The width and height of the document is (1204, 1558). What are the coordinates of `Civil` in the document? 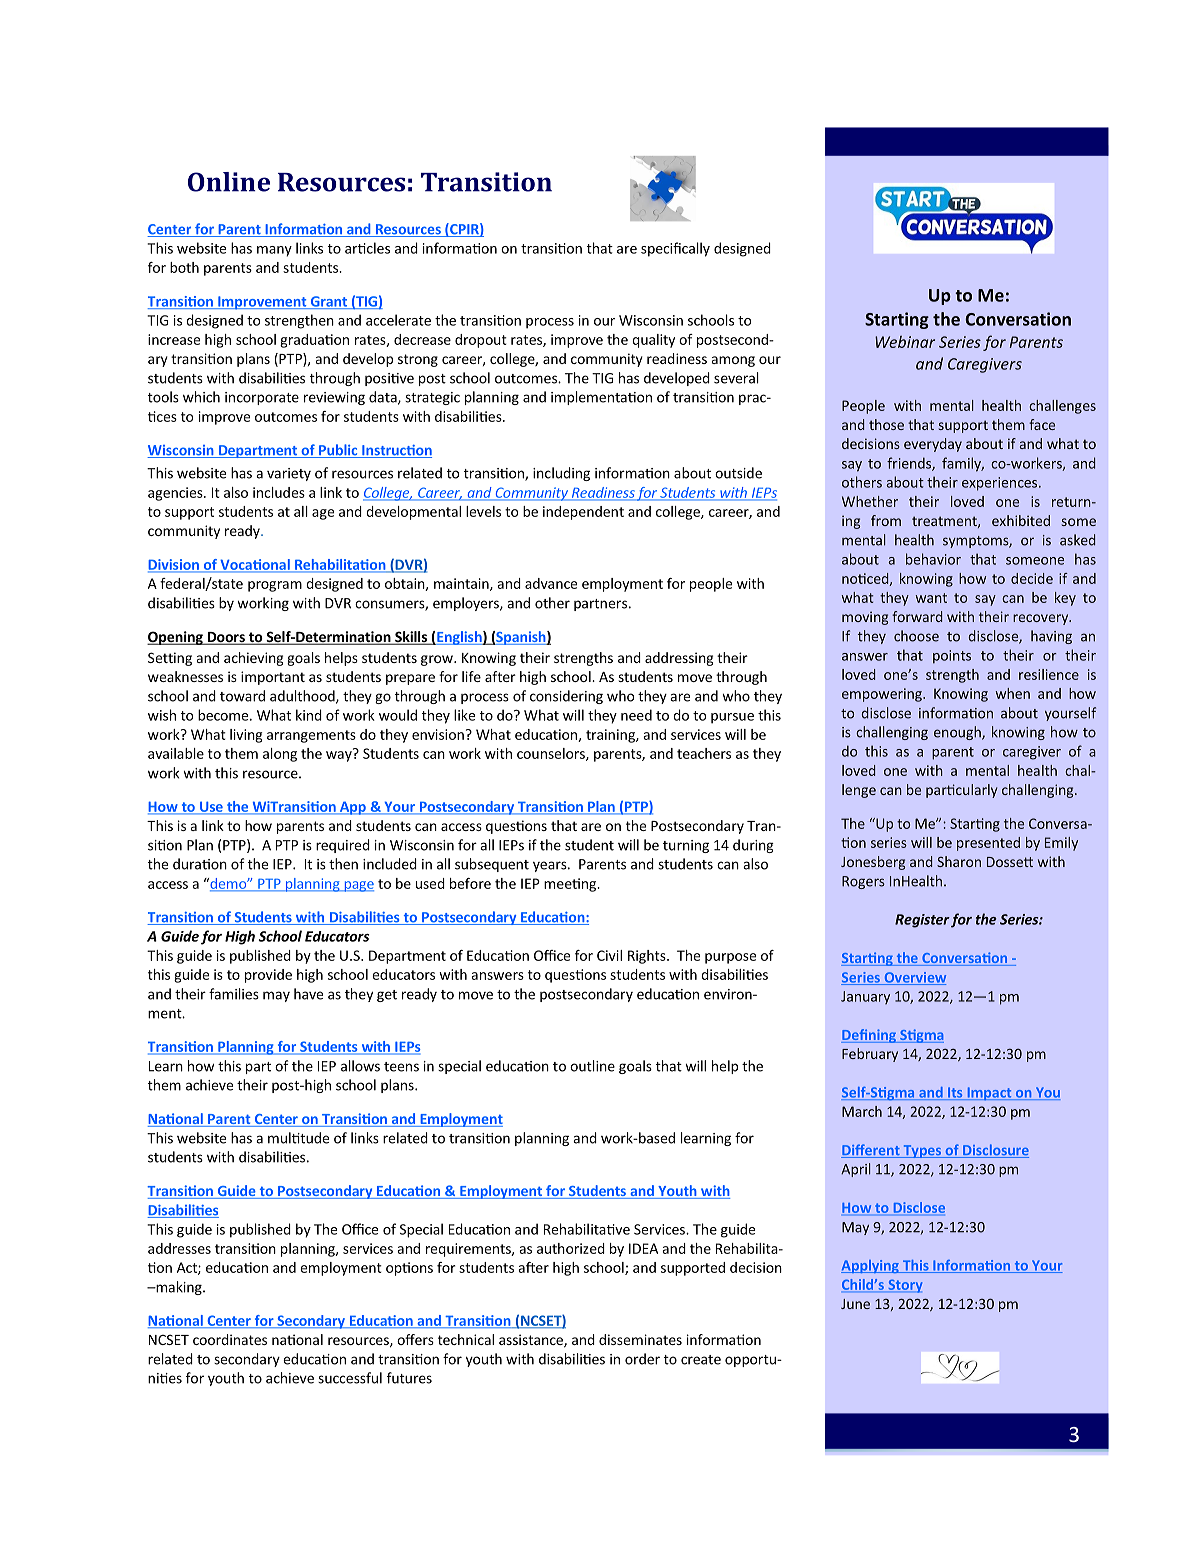 It's located at (609, 955).
